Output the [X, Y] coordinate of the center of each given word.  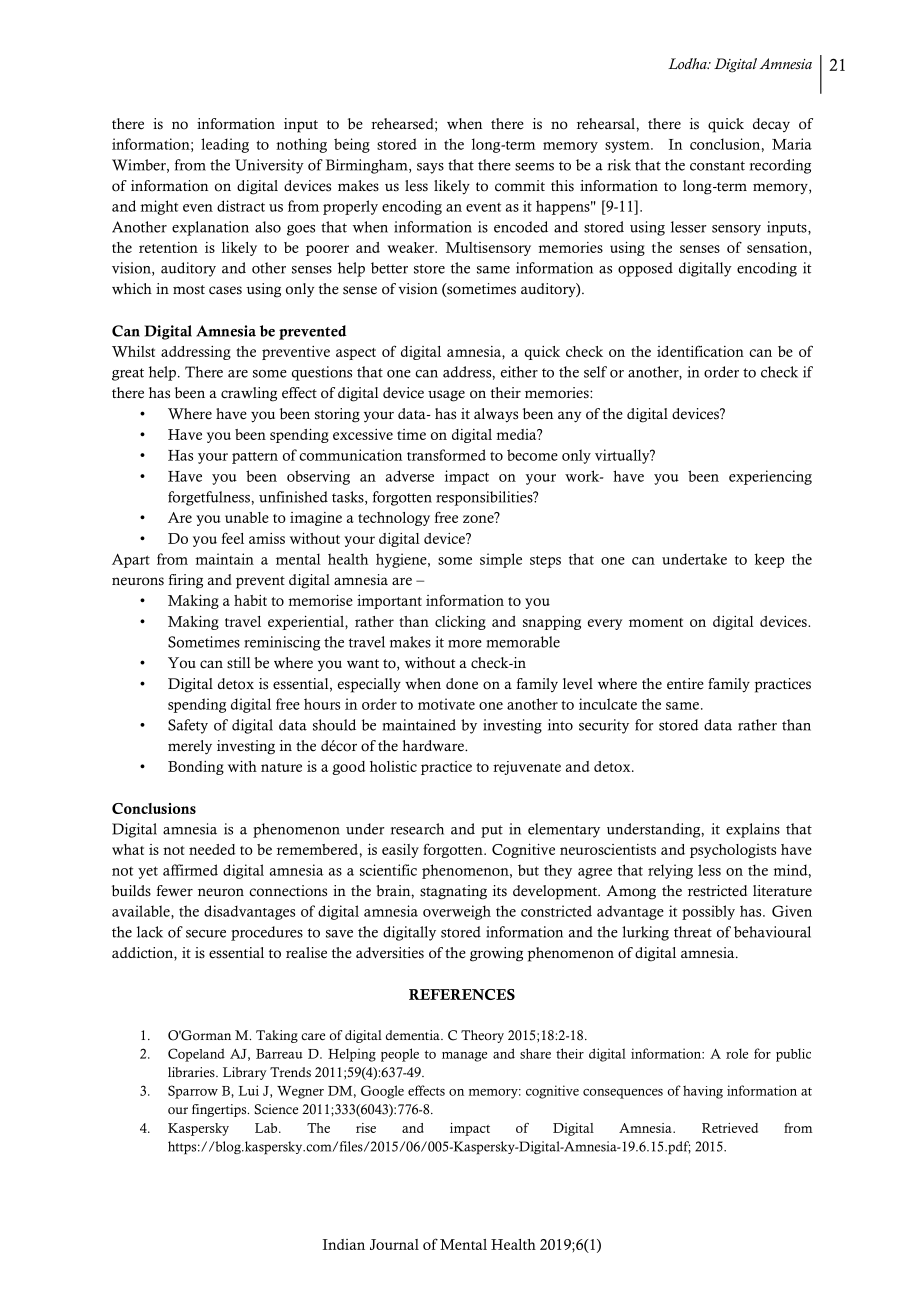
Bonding [196, 768]
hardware [434, 746]
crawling [249, 394]
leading [225, 145]
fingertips [220, 1110]
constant [717, 166]
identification [700, 351]
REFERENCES [462, 994]
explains [753, 830]
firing [186, 581]
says [430, 168]
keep [769, 560]
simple [501, 560]
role [737, 1053]
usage [446, 396]
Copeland [196, 1055]
